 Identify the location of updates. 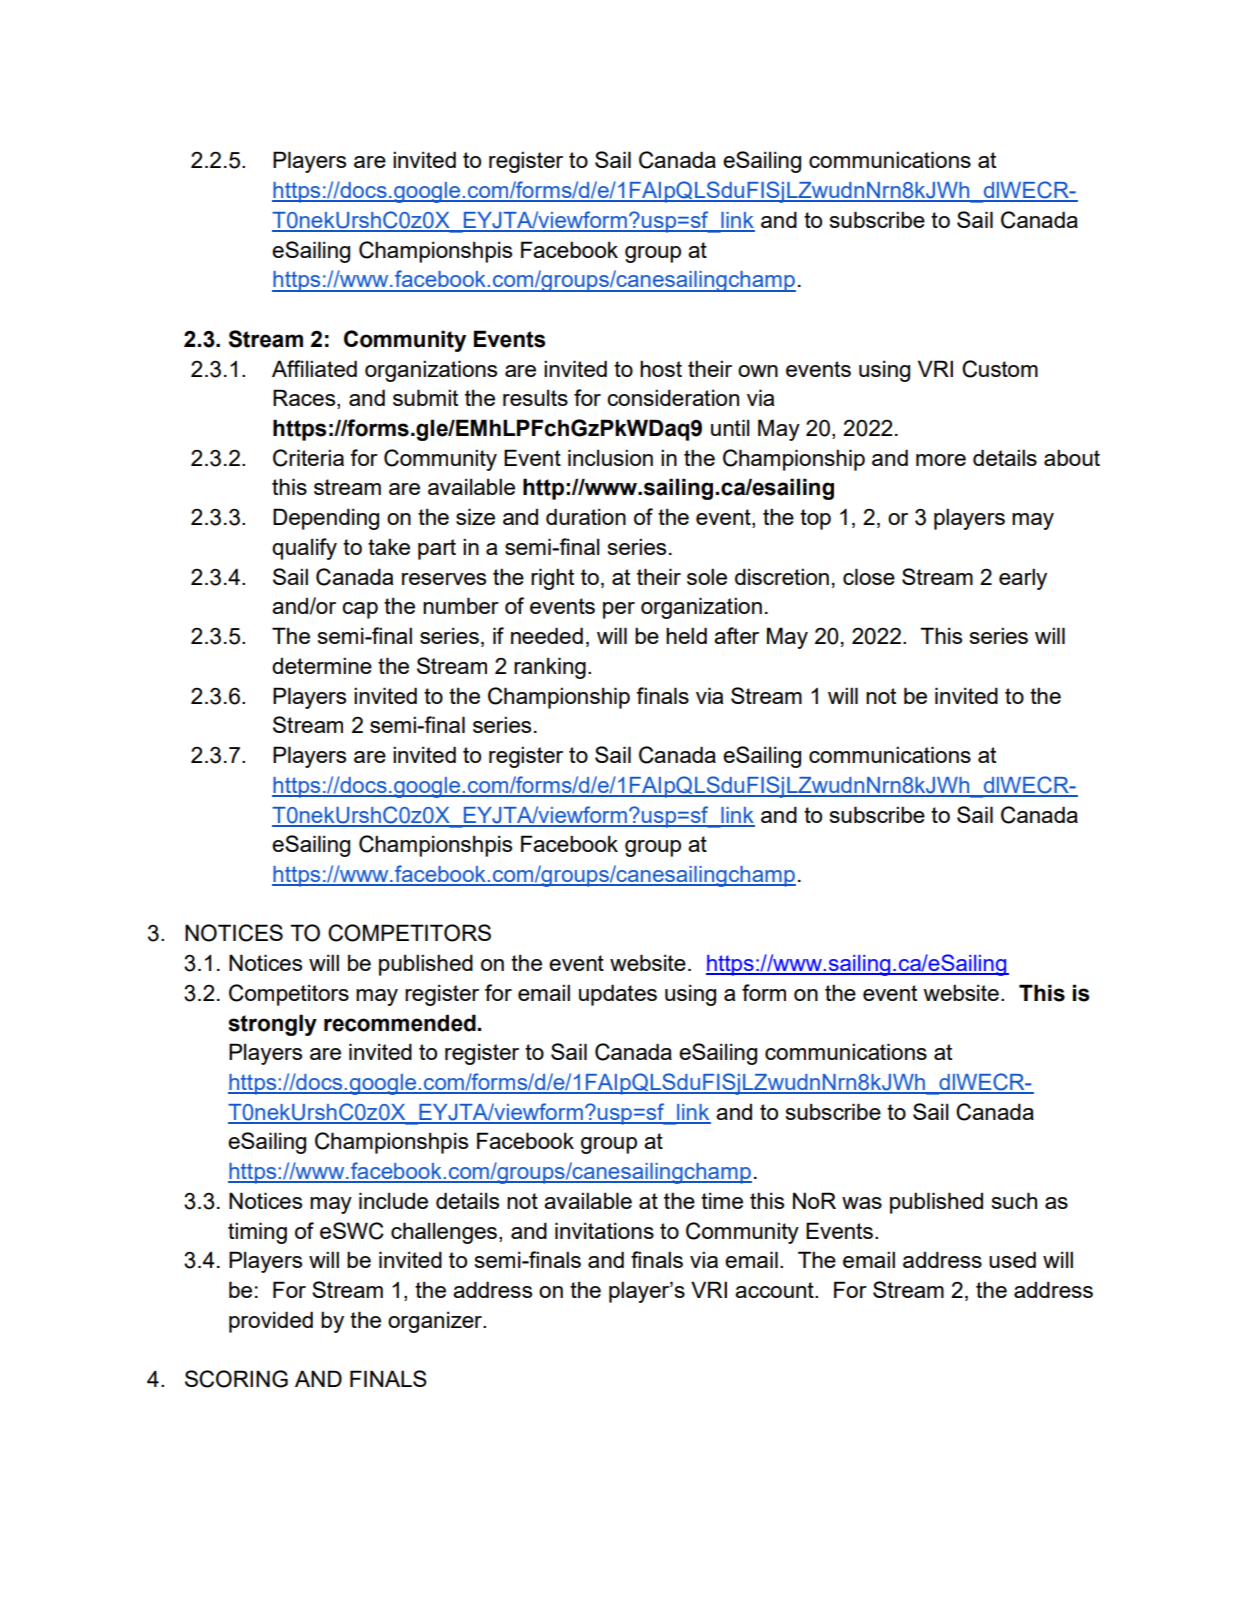
(618, 995).
